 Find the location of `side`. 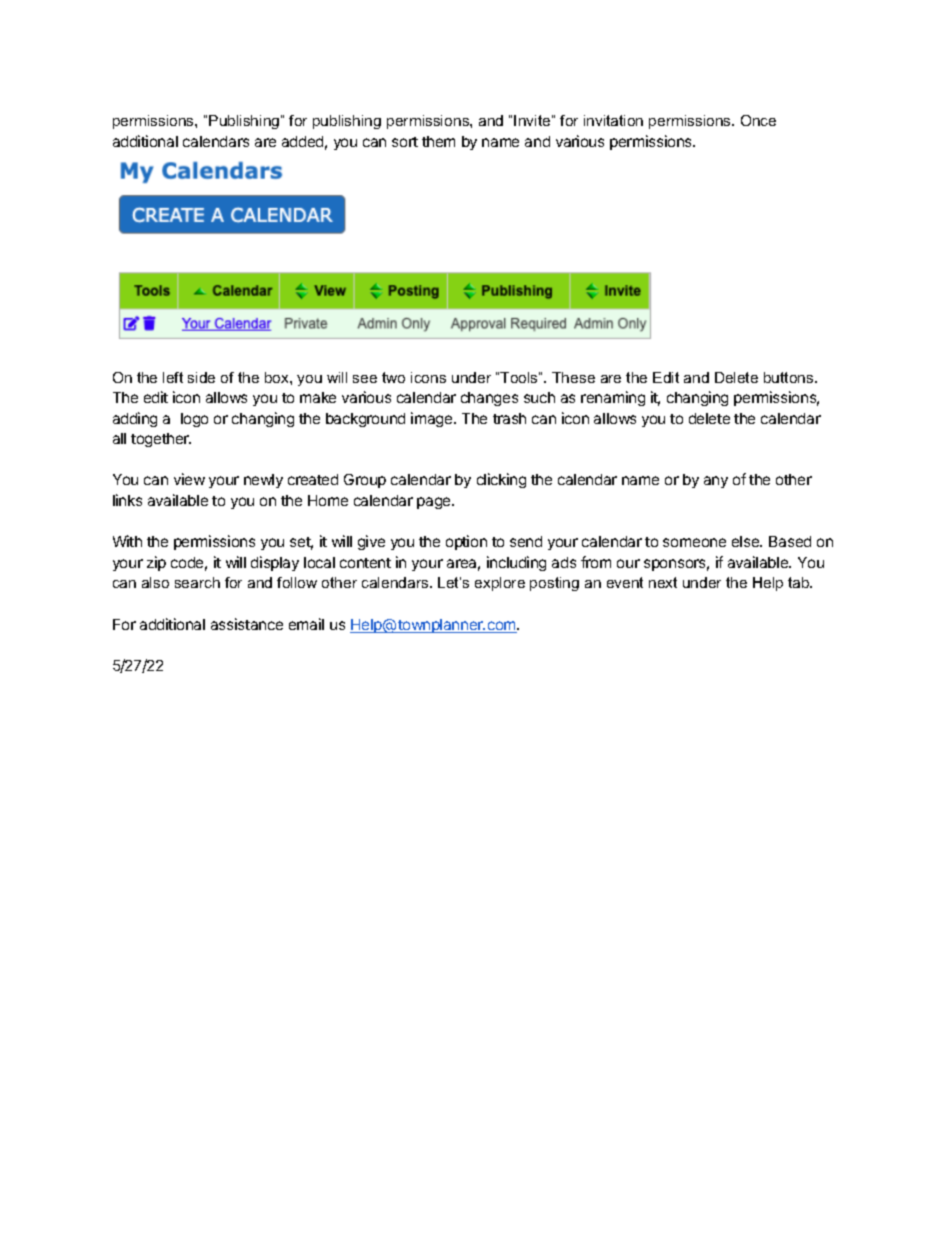

side is located at coordinates (201, 377).
